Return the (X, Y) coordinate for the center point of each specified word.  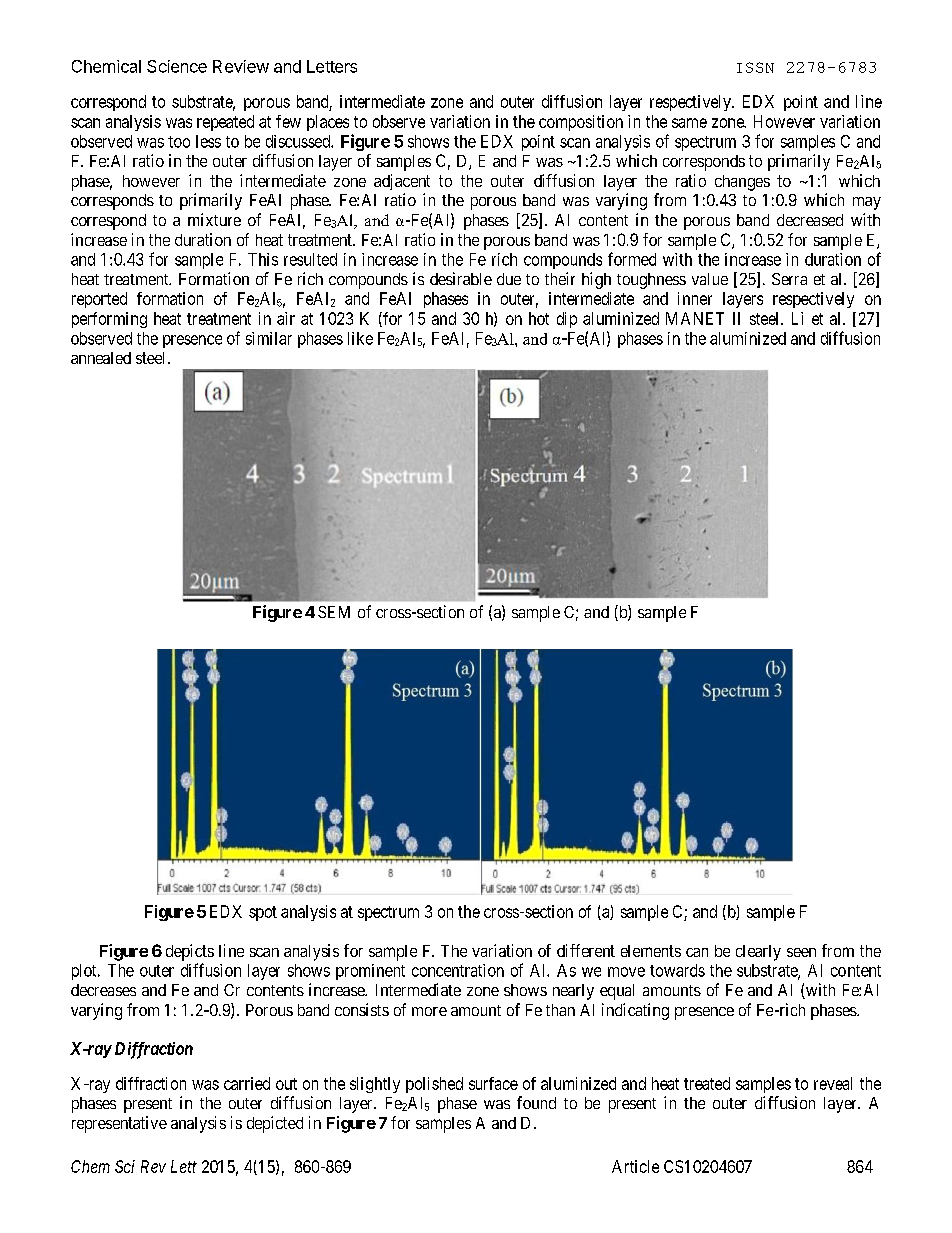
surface (493, 1083)
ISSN (755, 67)
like (360, 338)
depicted (275, 1124)
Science (177, 66)
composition (581, 123)
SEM (334, 612)
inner (695, 298)
